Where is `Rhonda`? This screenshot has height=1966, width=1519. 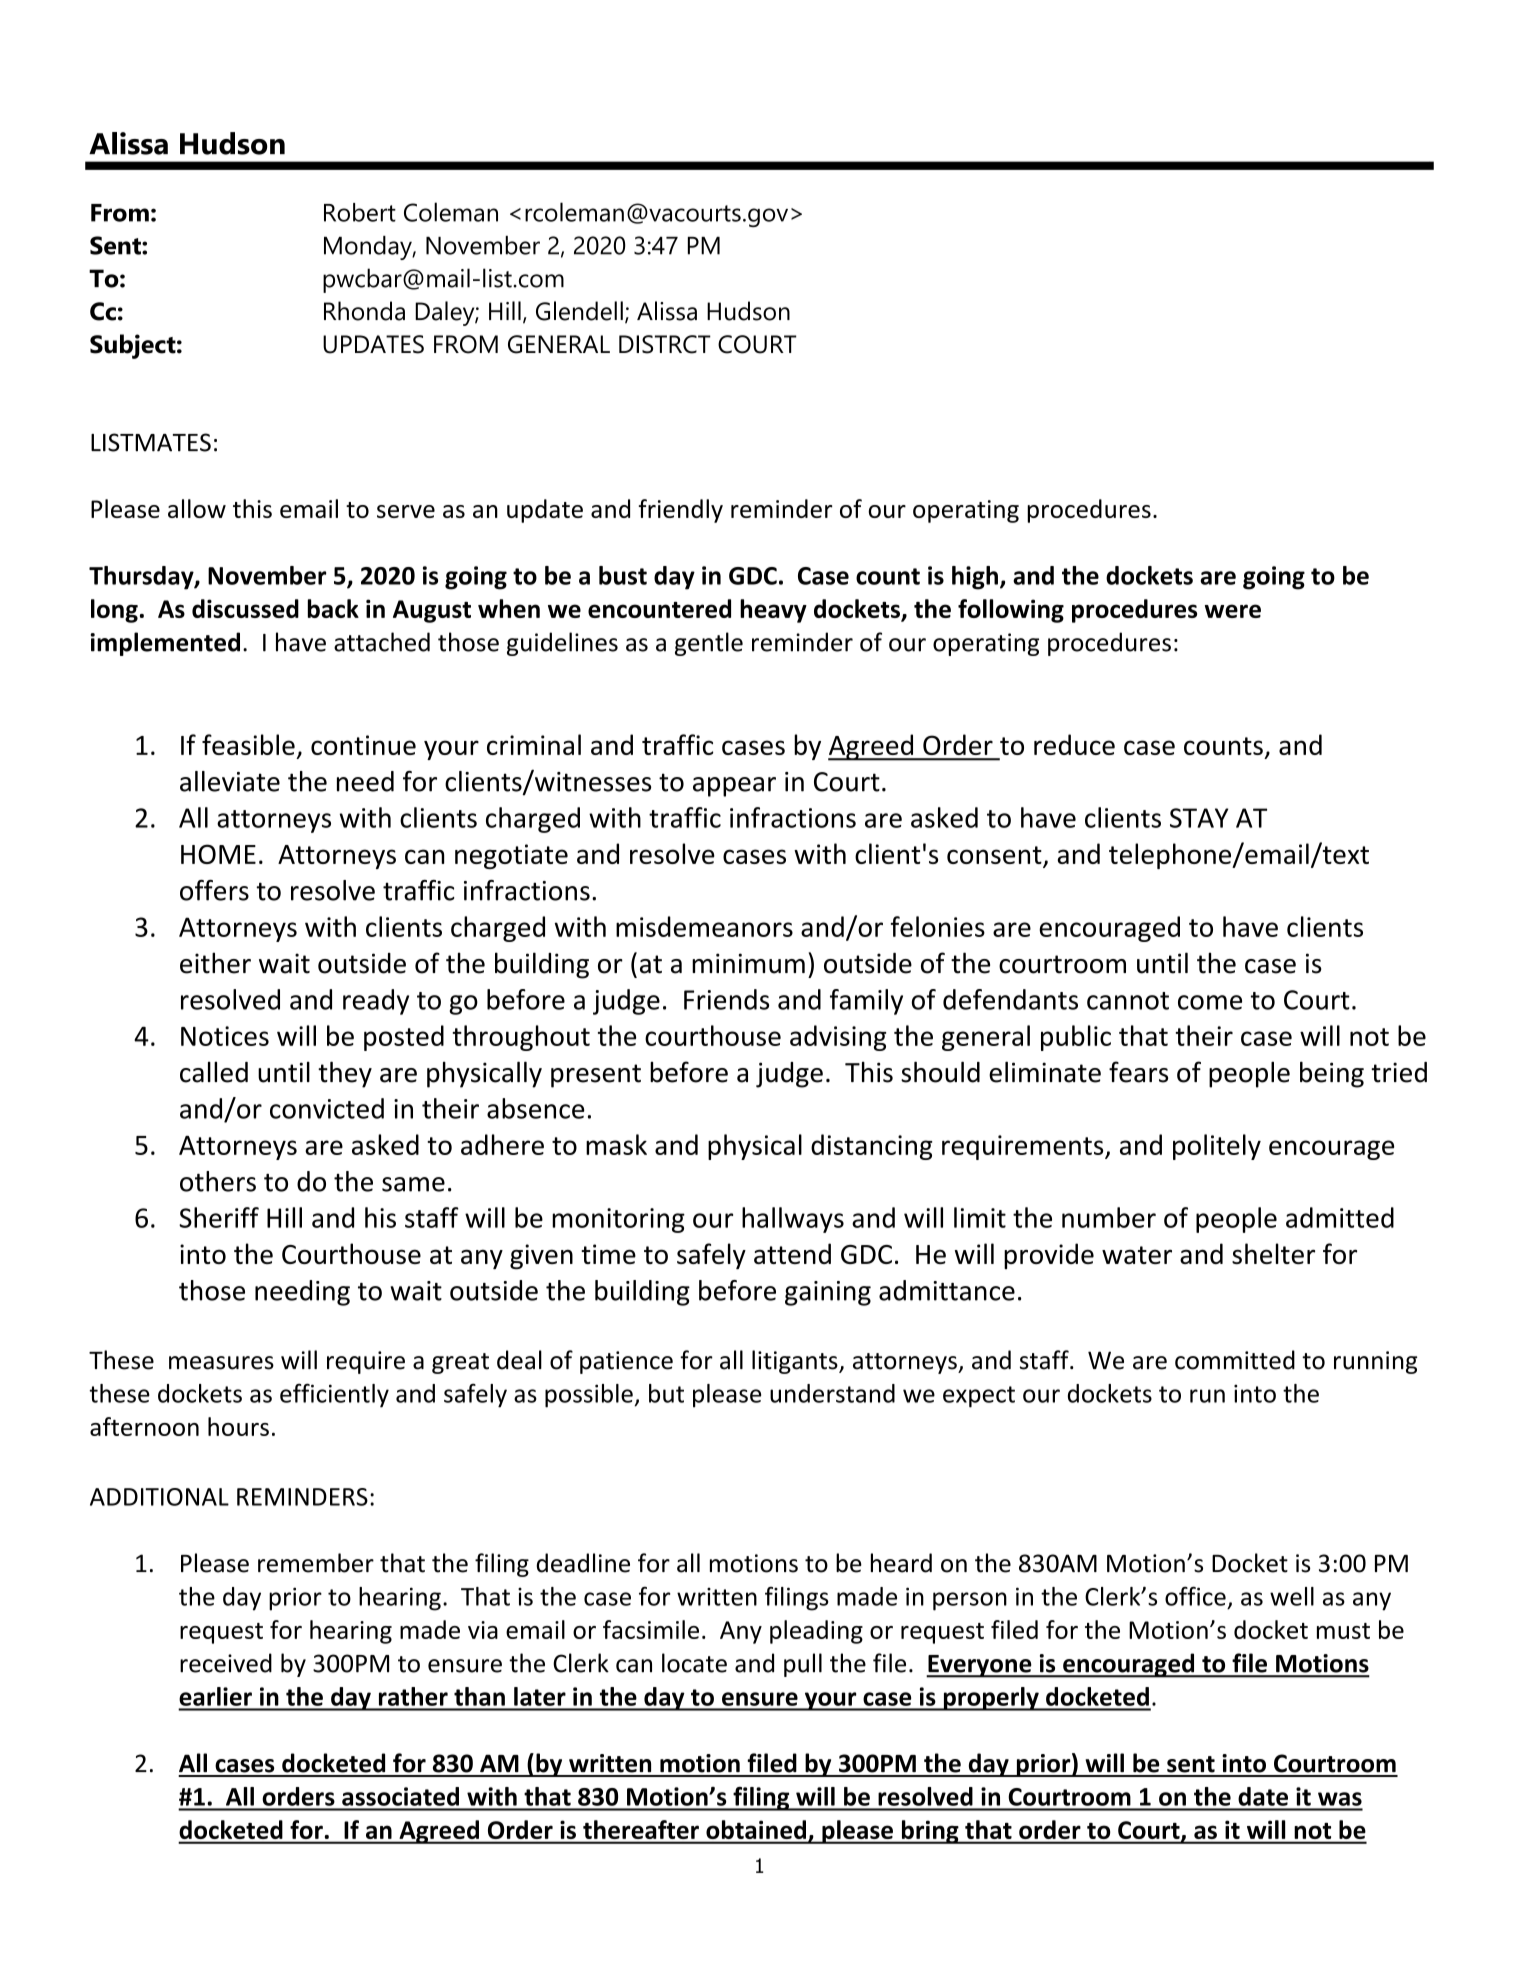 Rhonda is located at coordinates (364, 311).
